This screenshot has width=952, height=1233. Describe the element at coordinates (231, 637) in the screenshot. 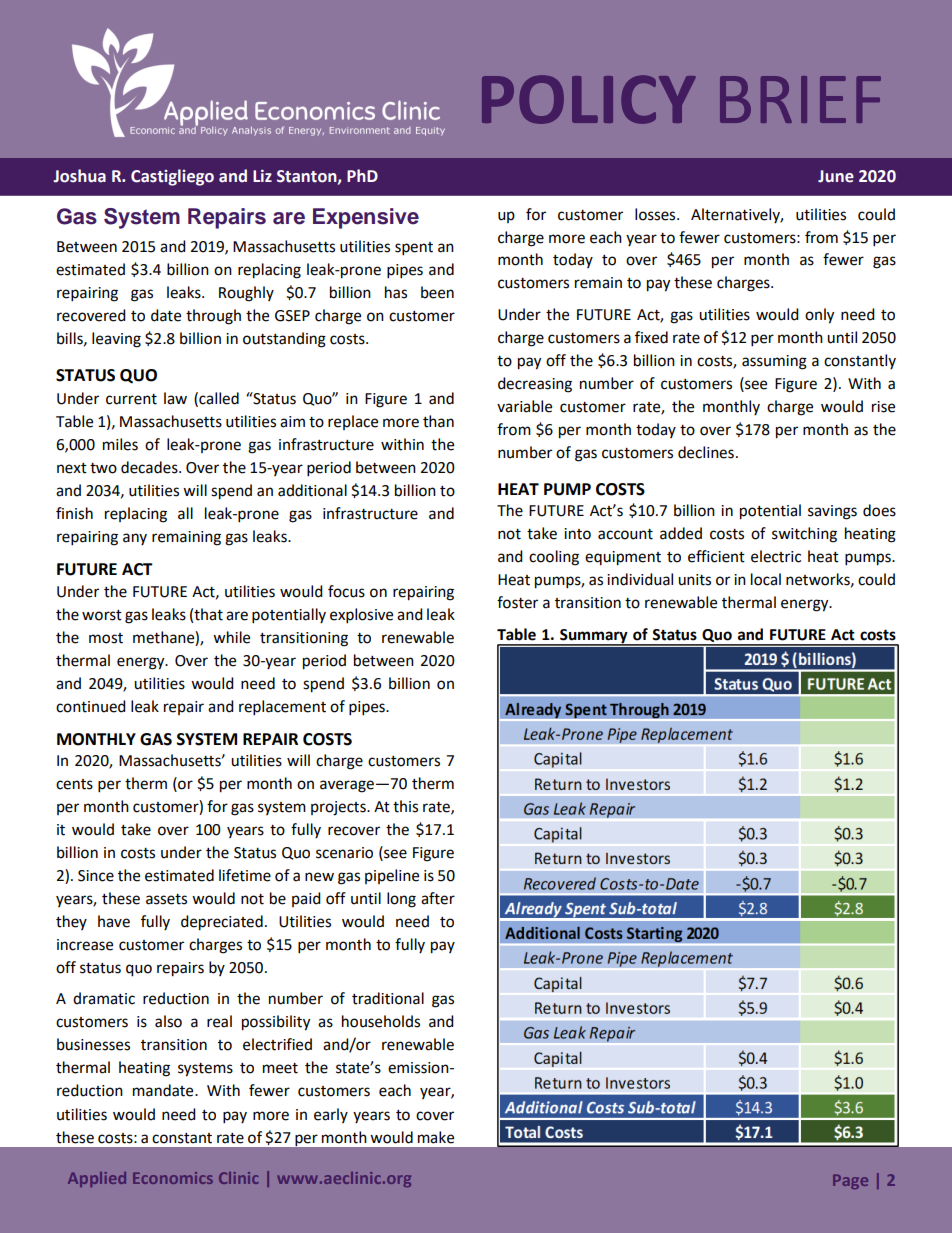

I see `while` at that location.
